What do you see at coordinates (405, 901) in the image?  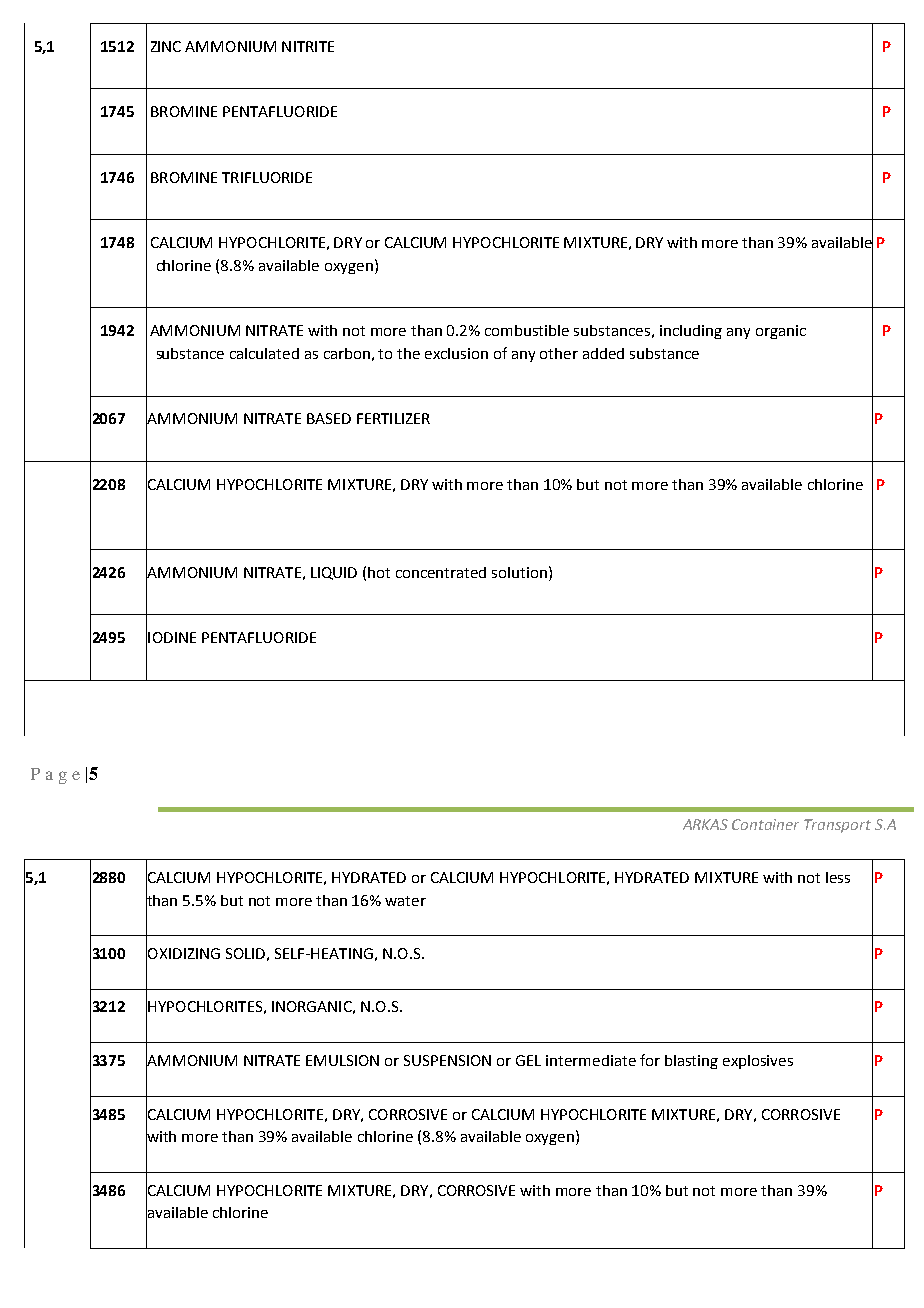 I see `water` at bounding box center [405, 901].
